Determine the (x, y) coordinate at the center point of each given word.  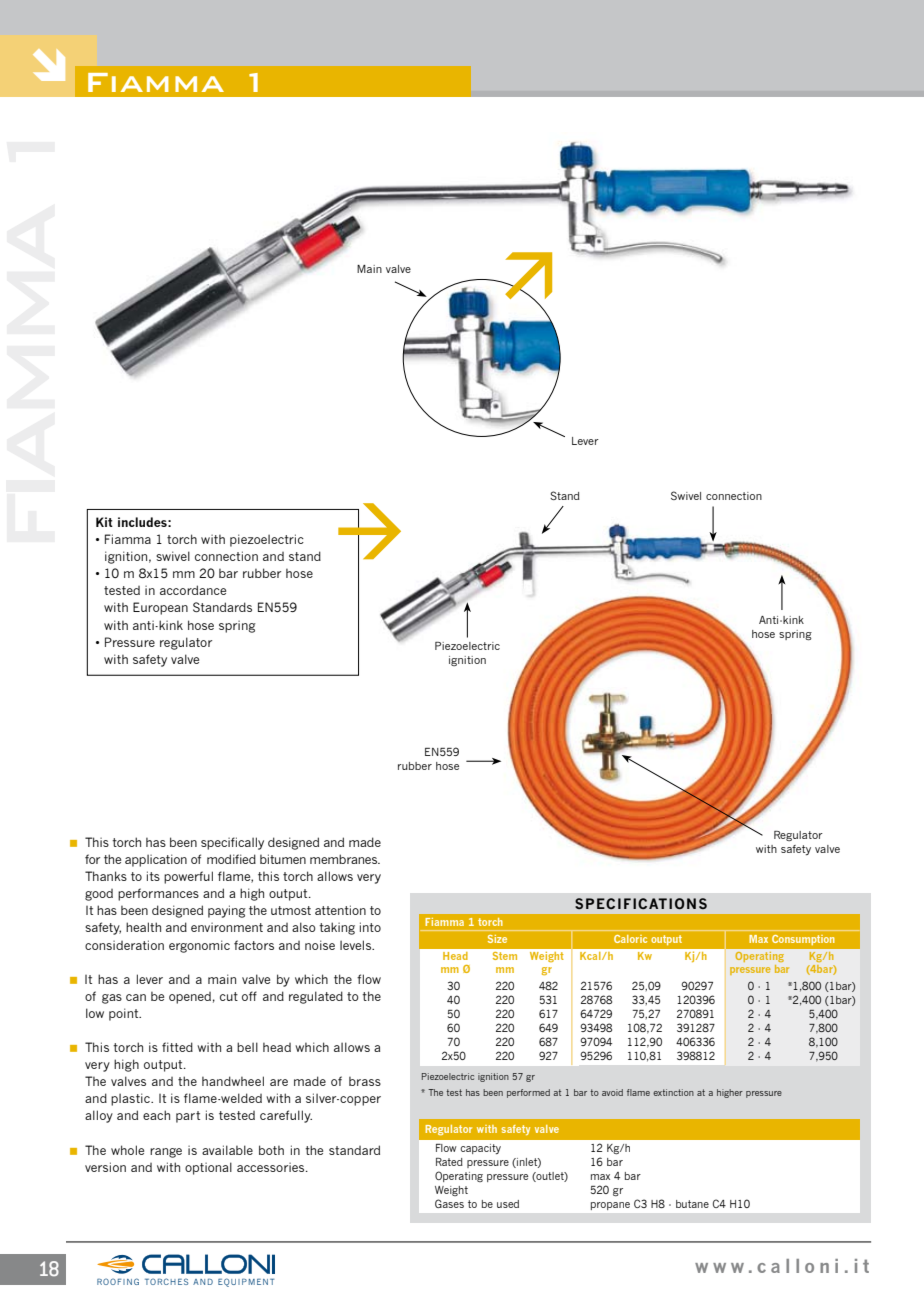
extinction (673, 1092)
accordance (193, 590)
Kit (104, 522)
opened (190, 998)
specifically (232, 843)
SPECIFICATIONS (641, 903)
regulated (316, 997)
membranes (345, 859)
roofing (118, 1281)
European (160, 608)
